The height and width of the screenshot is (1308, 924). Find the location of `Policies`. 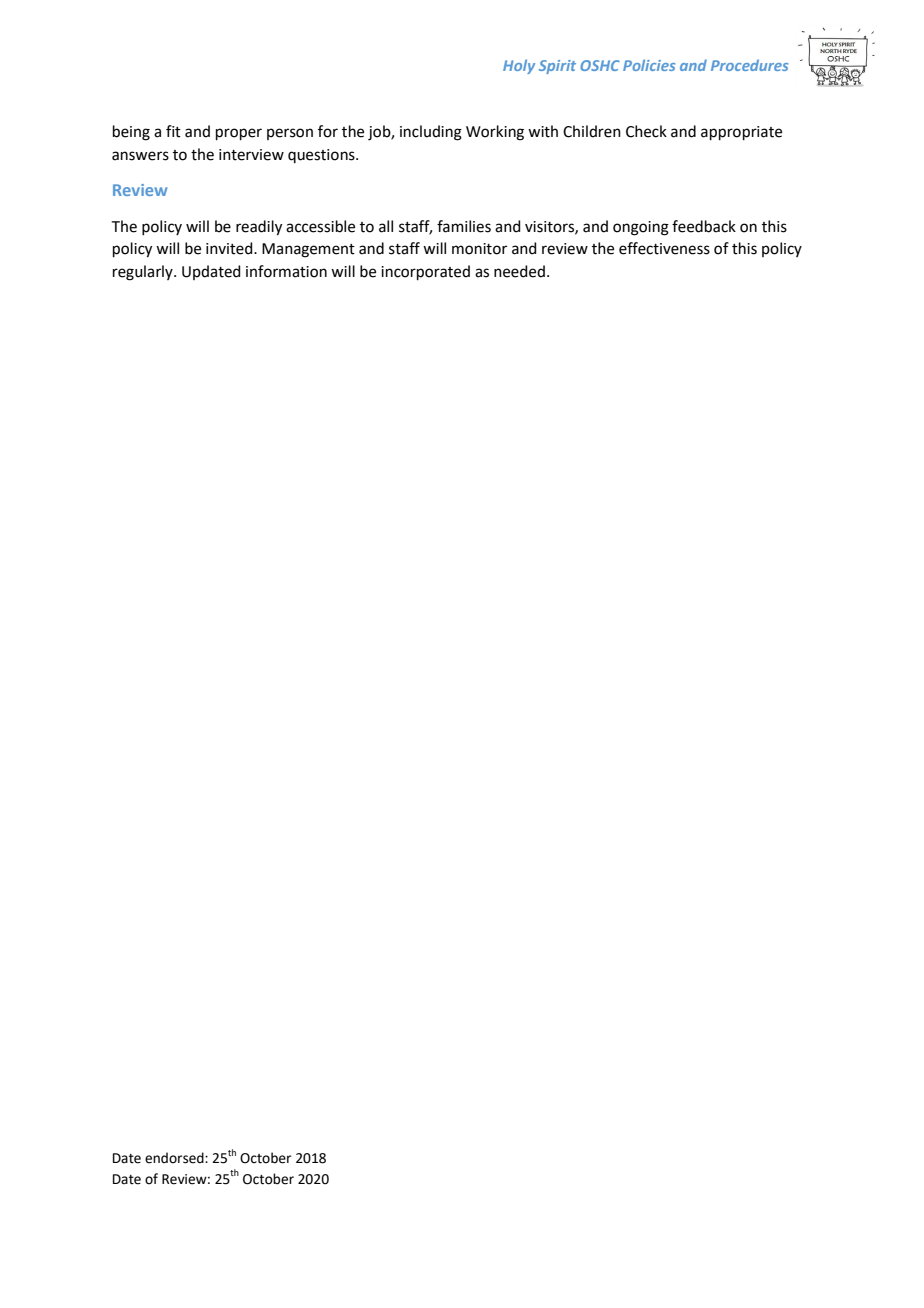

Policies is located at coordinates (649, 65).
